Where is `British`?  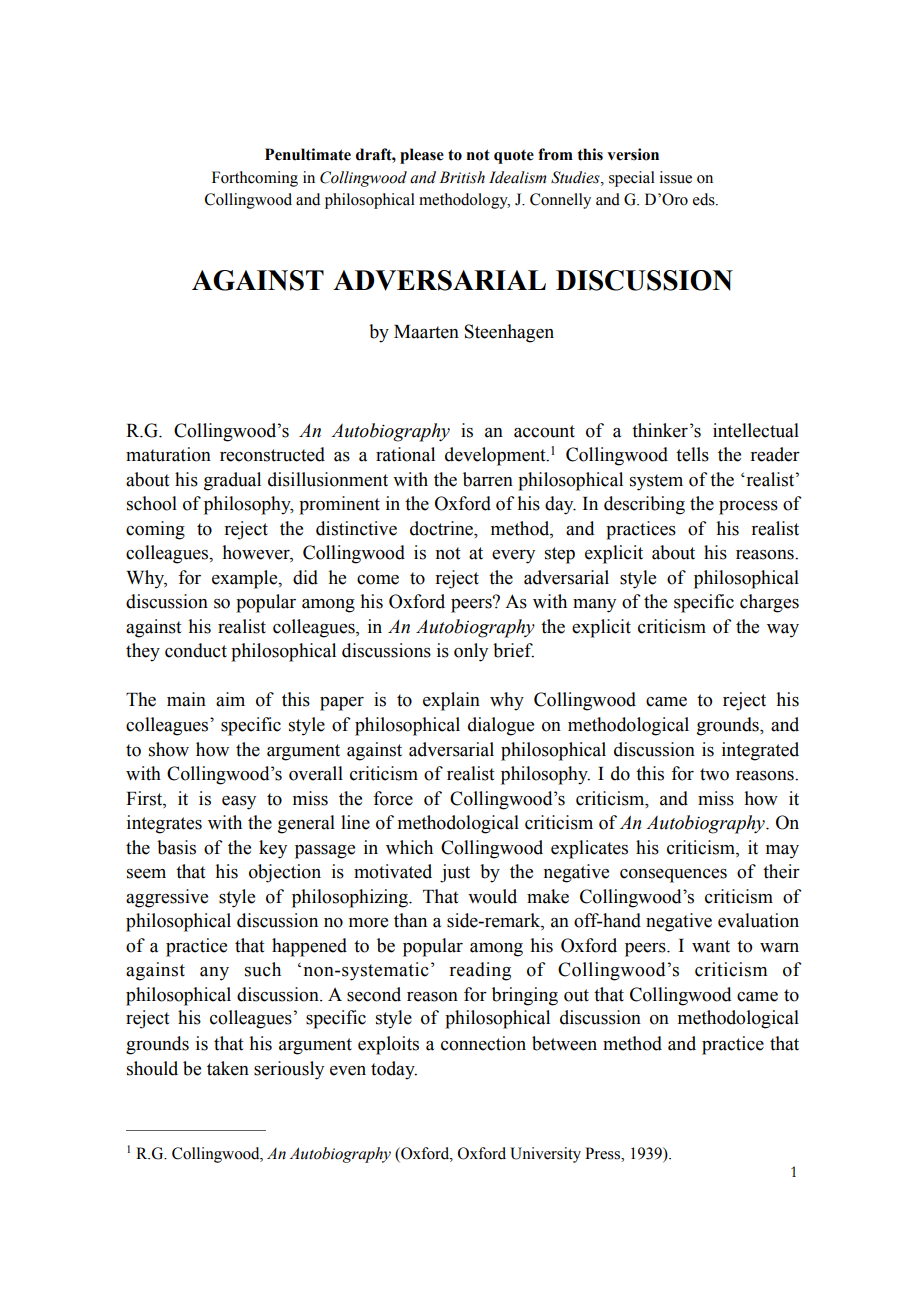 British is located at coordinates (462, 177).
